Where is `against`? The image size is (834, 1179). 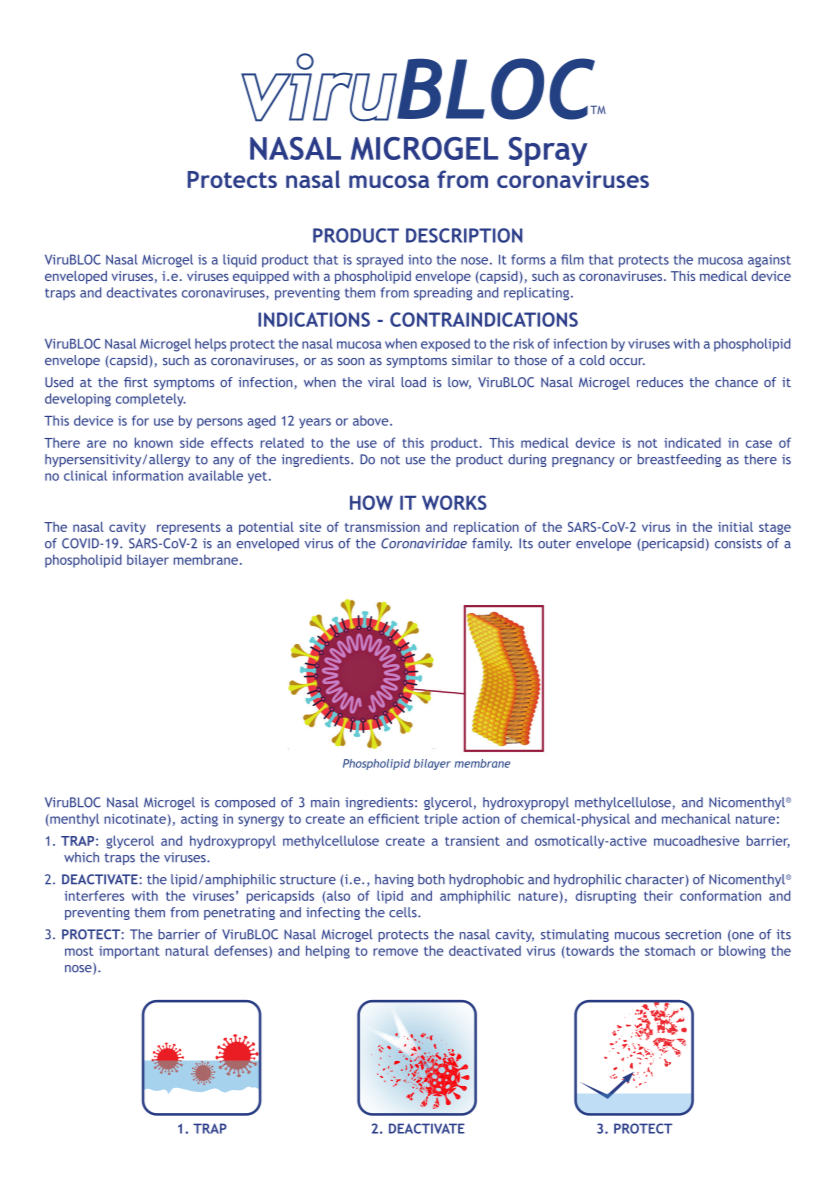 against is located at coordinates (769, 261).
